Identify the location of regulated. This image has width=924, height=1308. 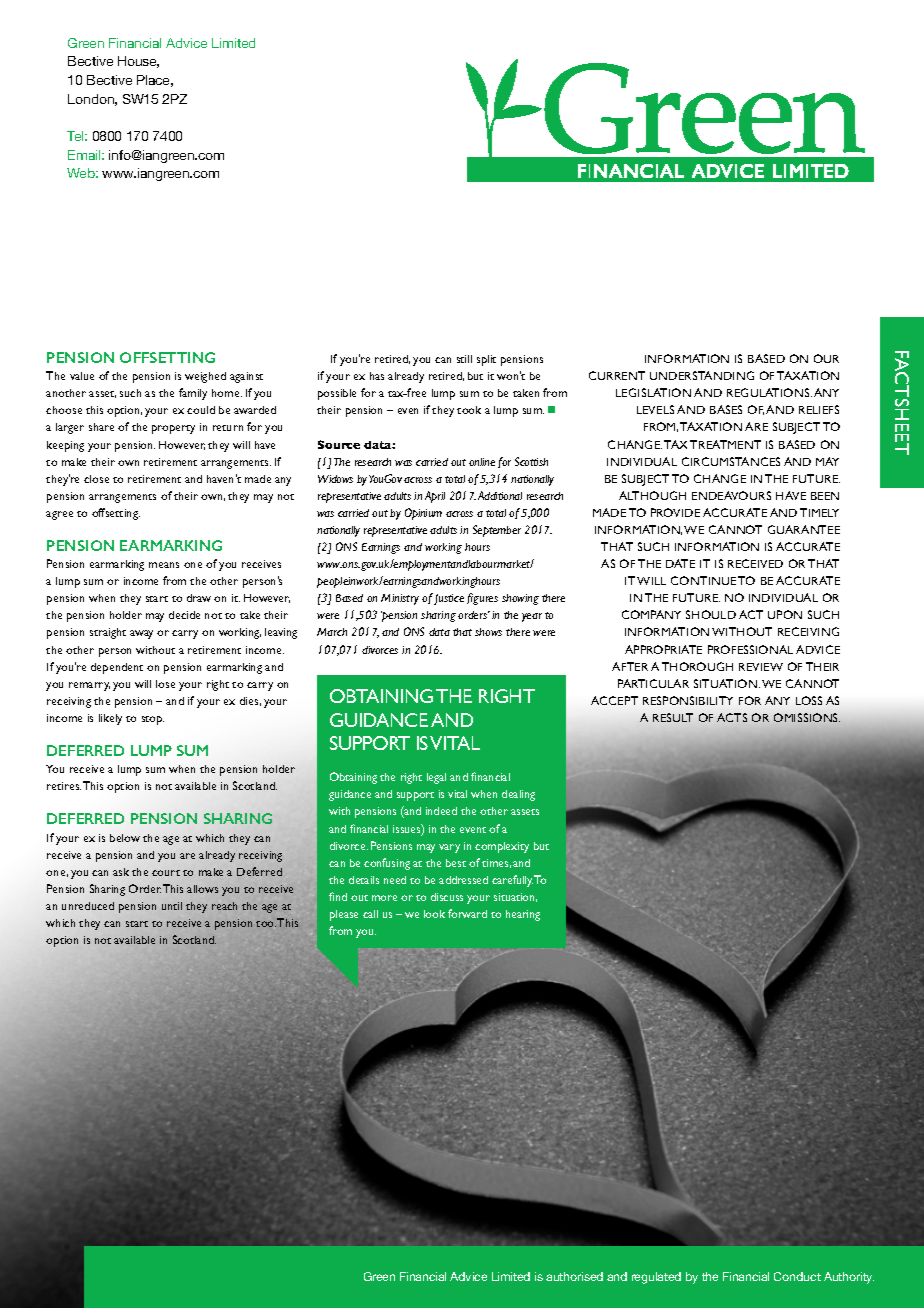
(656, 1278).
